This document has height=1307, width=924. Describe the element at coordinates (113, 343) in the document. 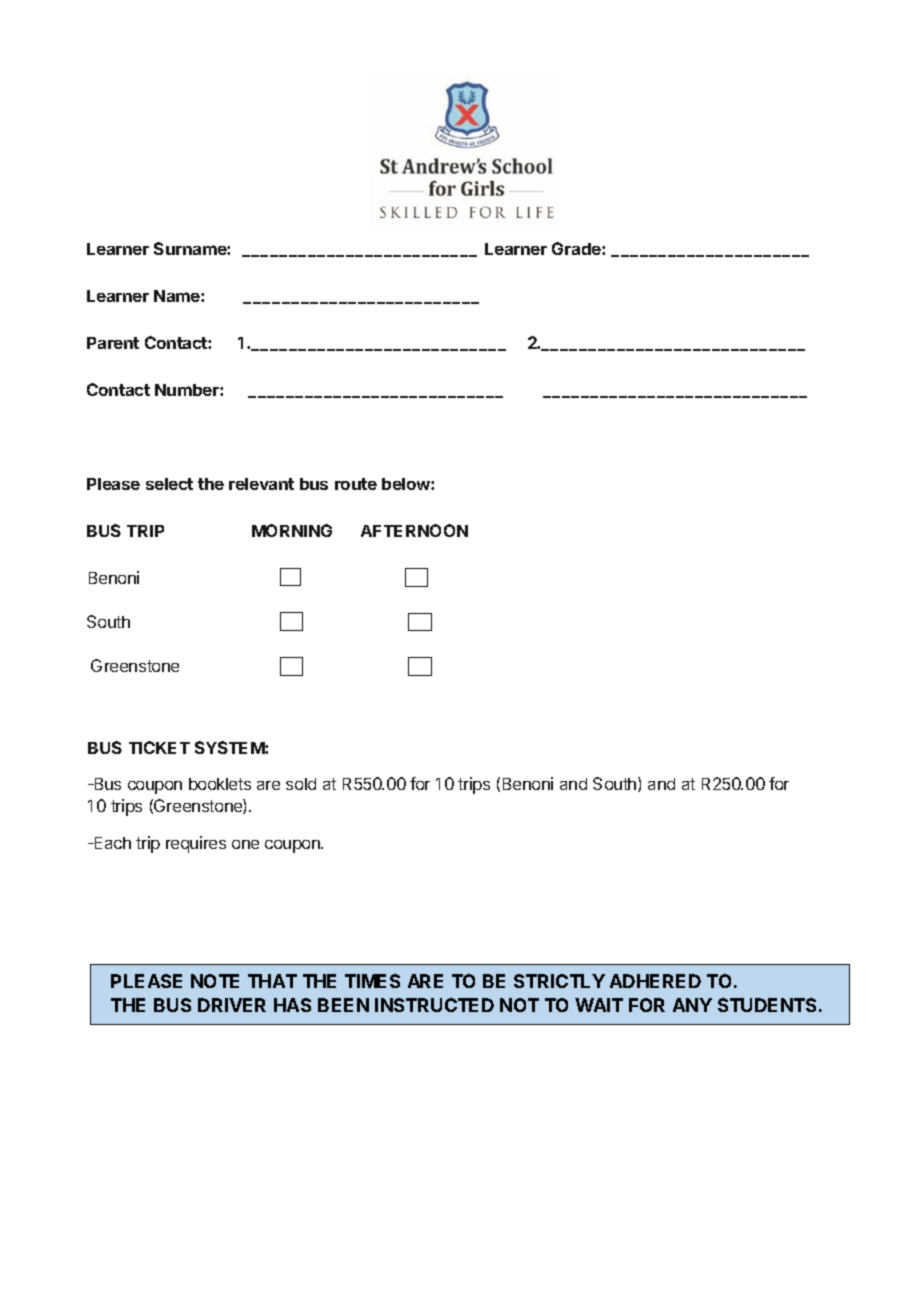

I see `Parent` at that location.
